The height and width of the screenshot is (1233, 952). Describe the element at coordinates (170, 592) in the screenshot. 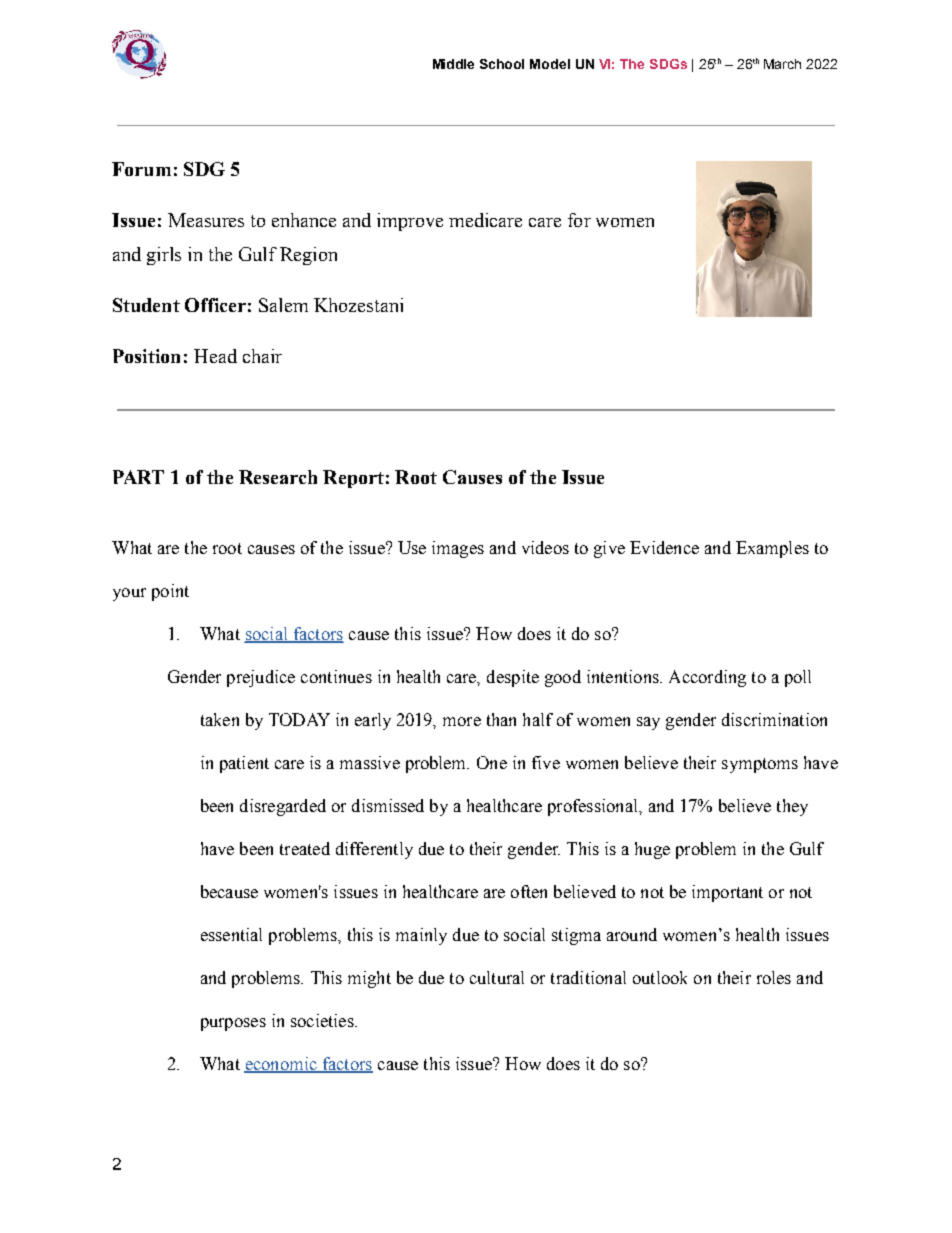

I see `point` at that location.
